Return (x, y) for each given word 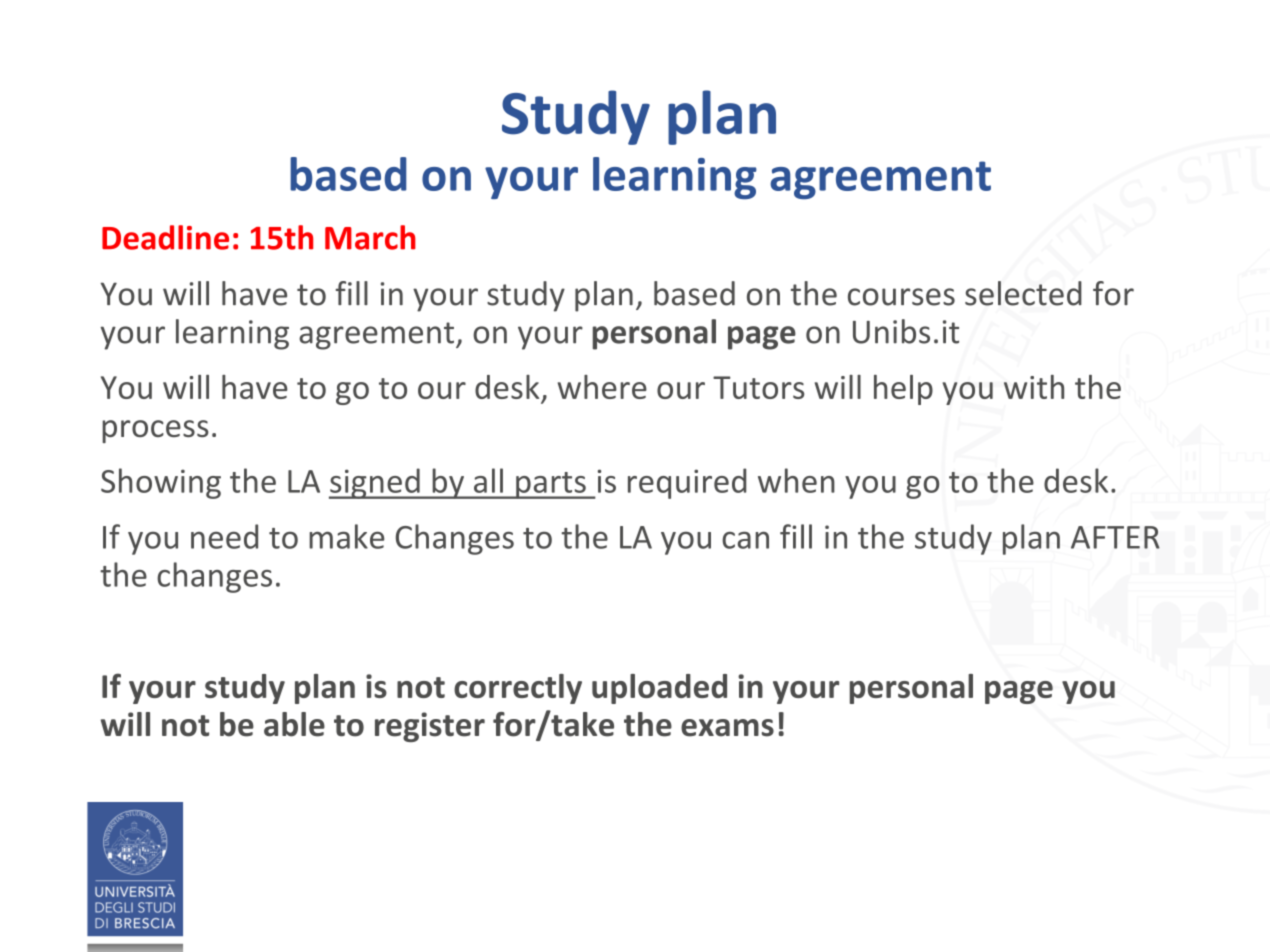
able (294, 724)
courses (901, 297)
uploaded (659, 689)
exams (727, 728)
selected (1023, 293)
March (370, 237)
